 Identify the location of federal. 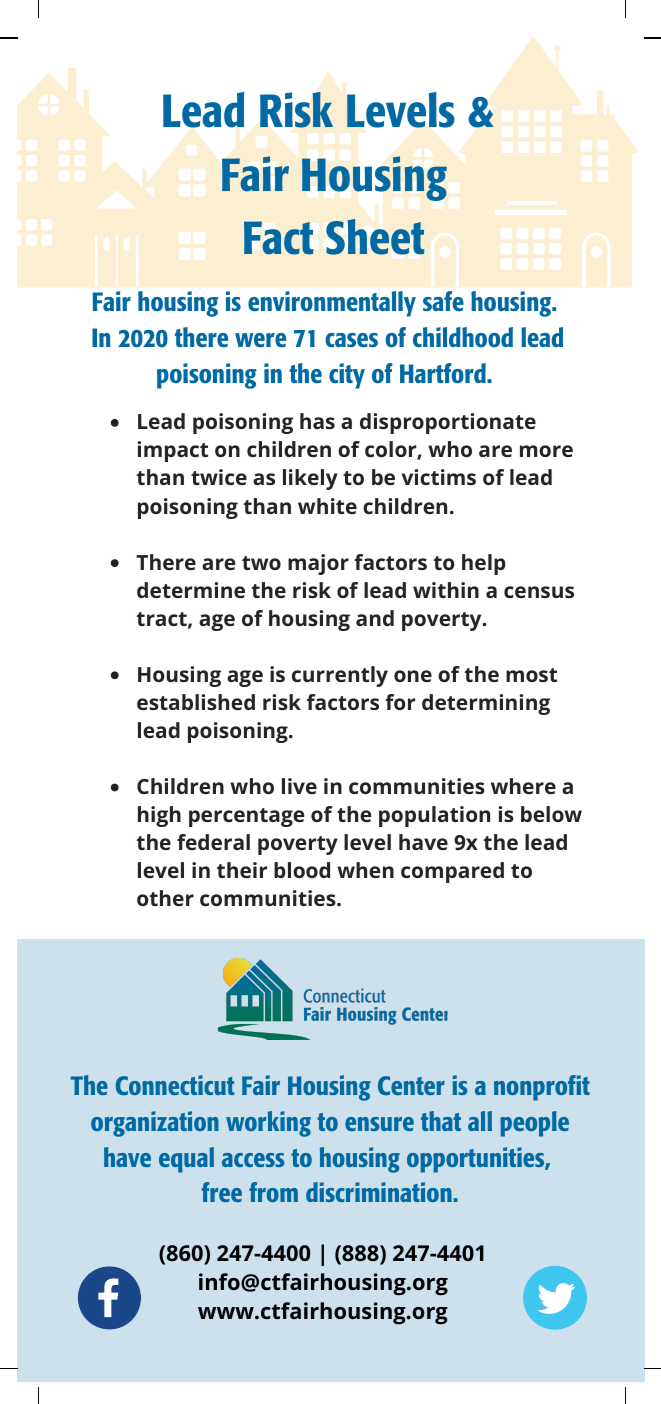
(213, 842).
